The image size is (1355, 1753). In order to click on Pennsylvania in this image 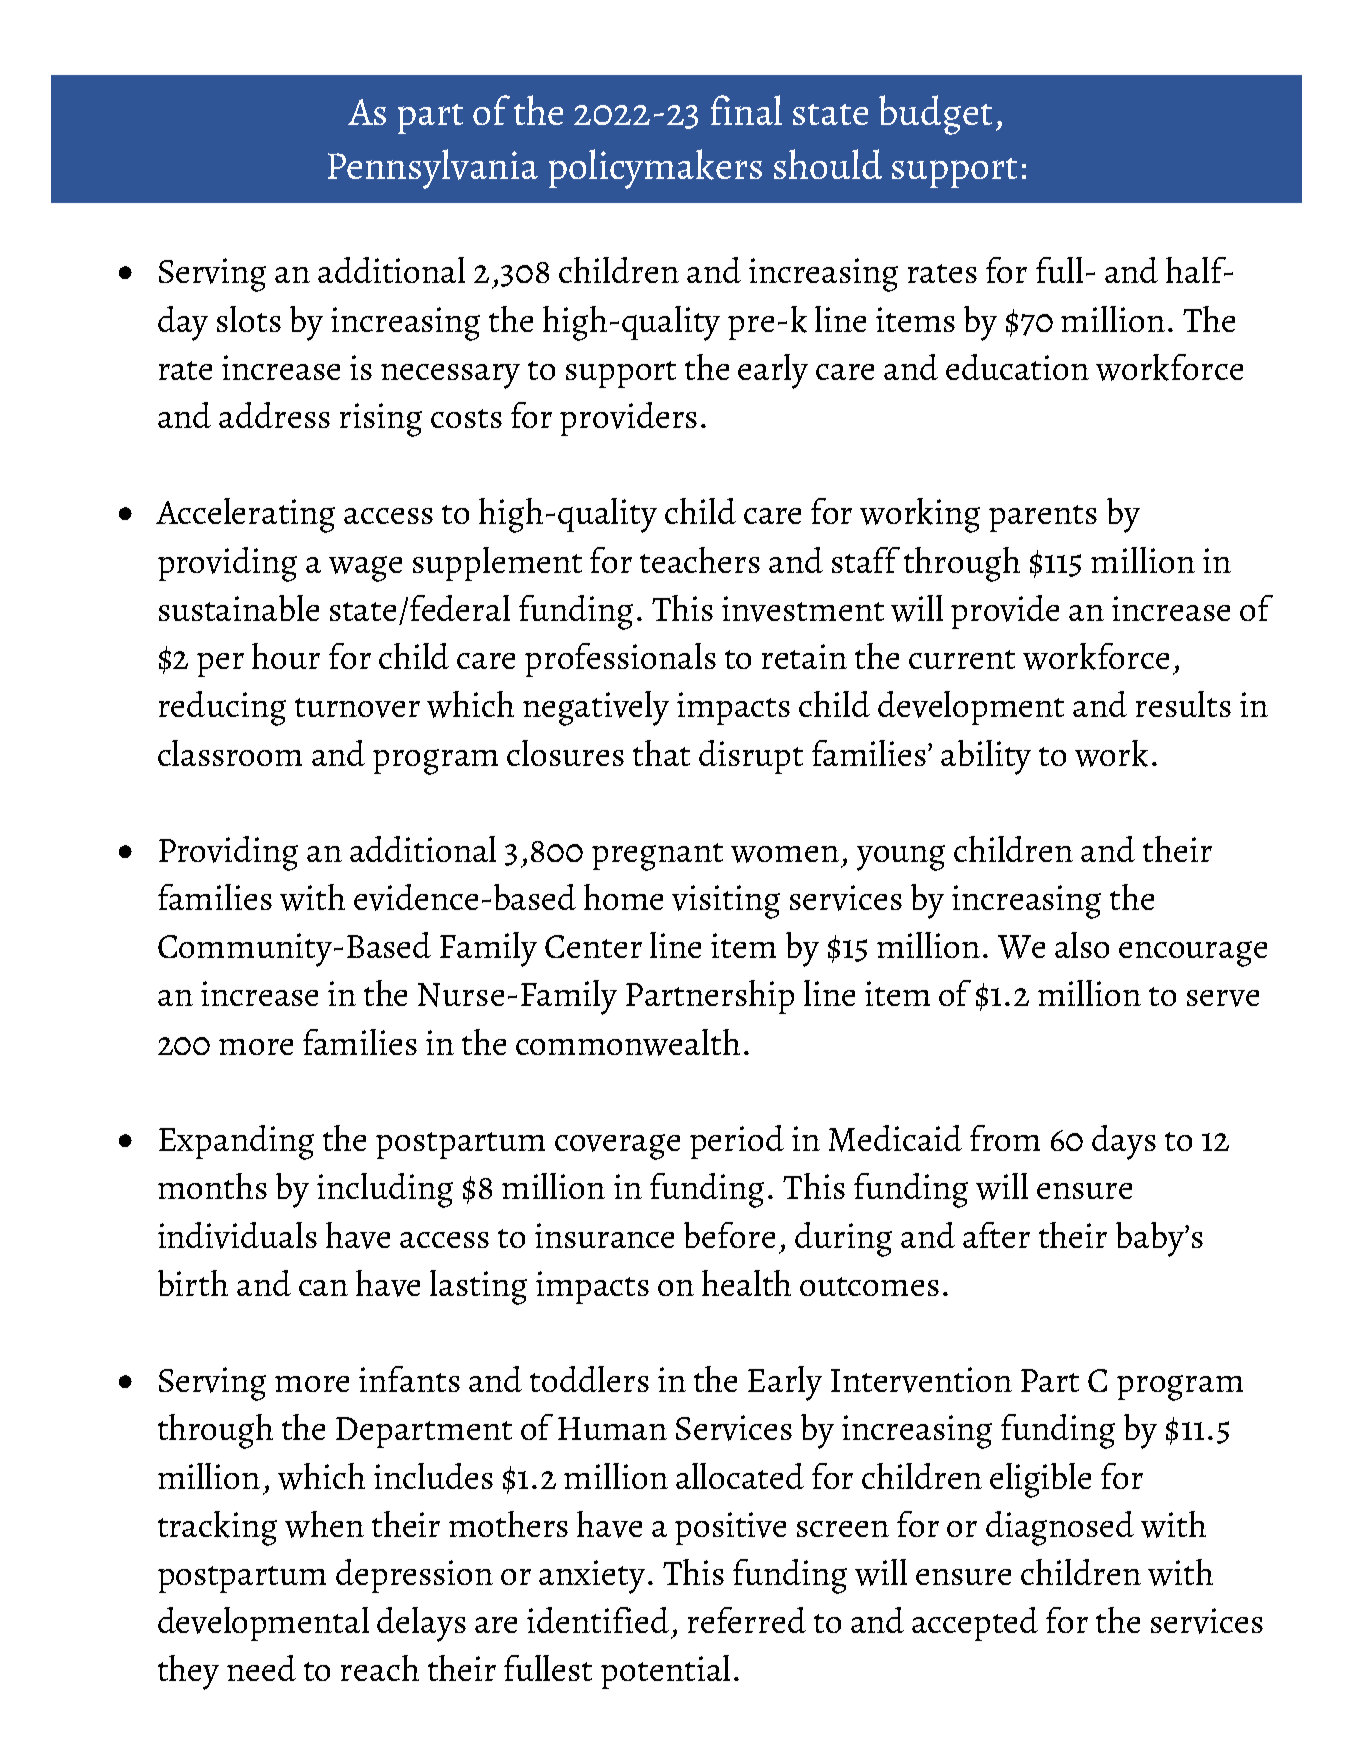, I will do `click(433, 169)`.
